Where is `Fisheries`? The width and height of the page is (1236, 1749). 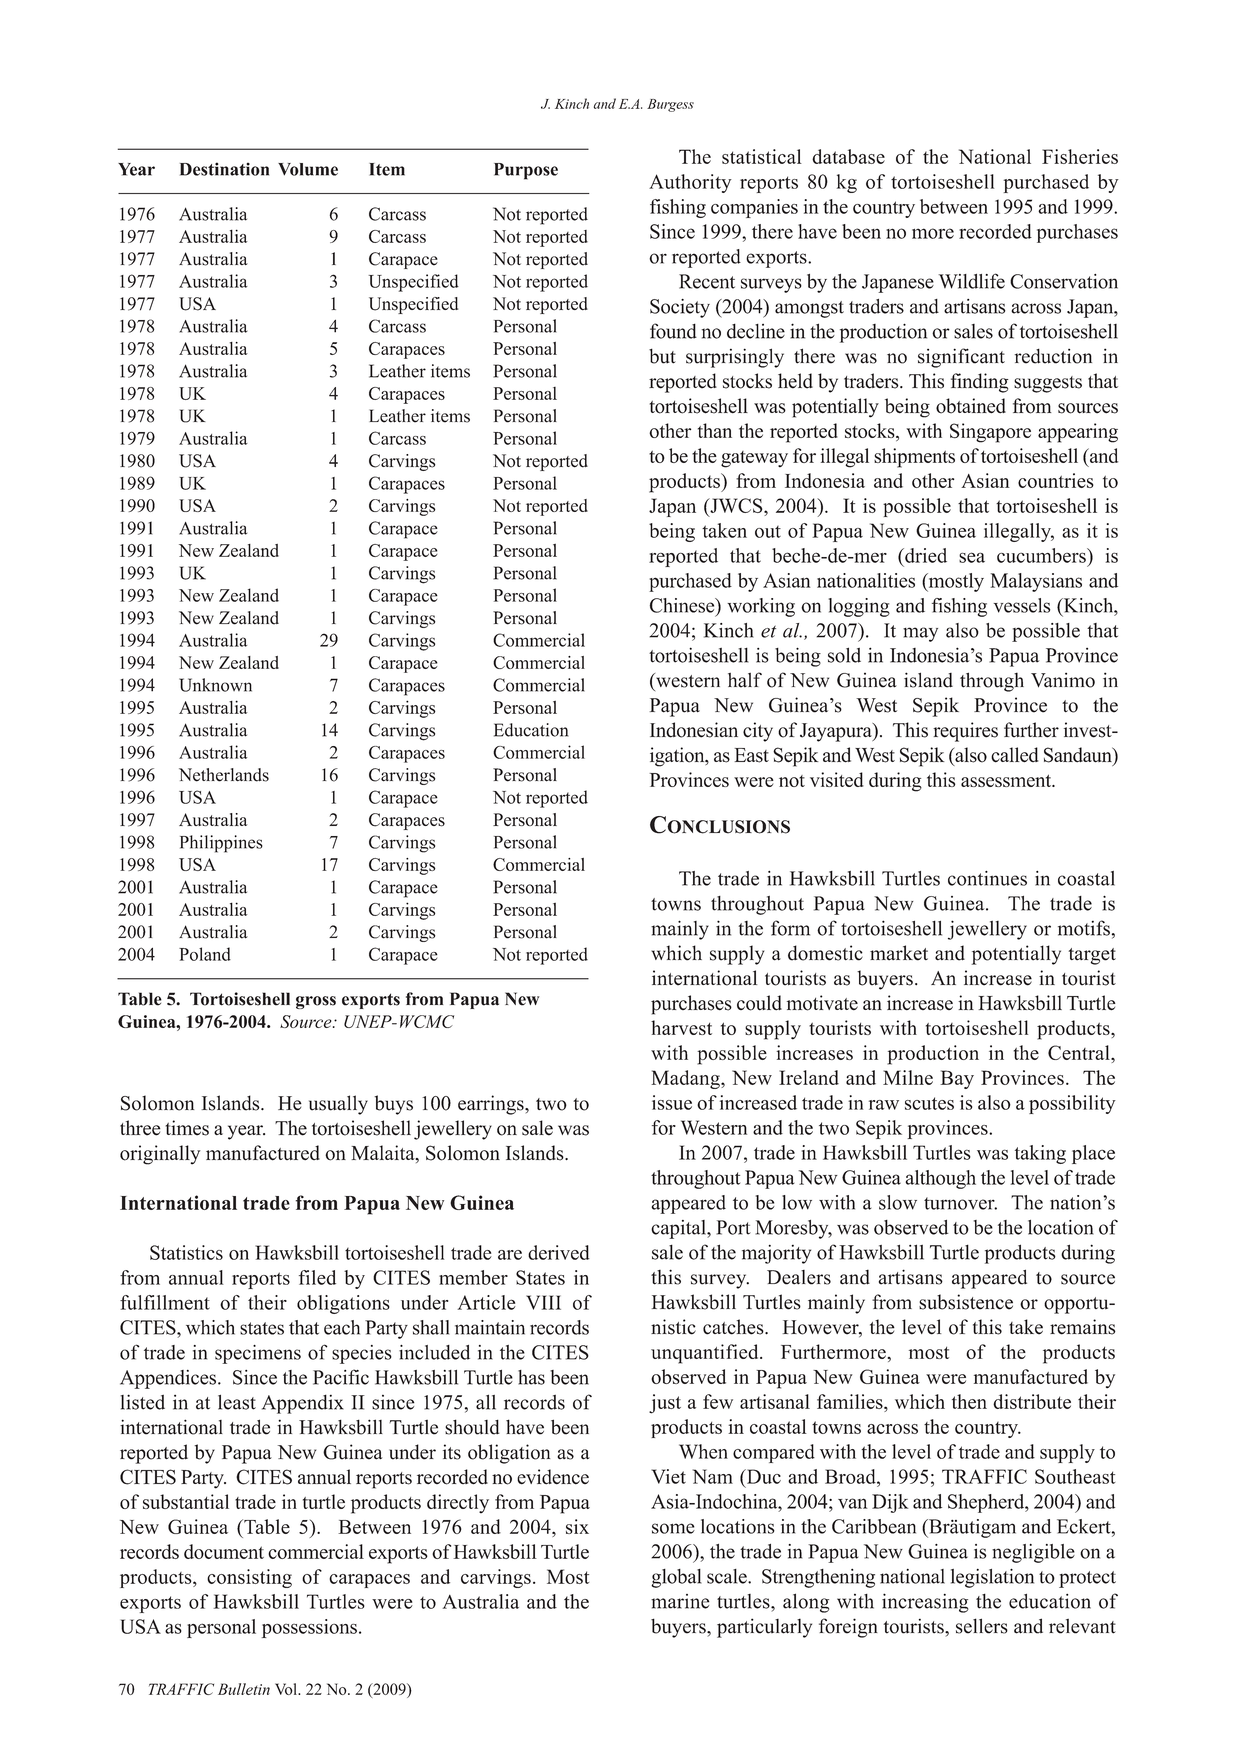
Fisheries is located at coordinates (1080, 156).
